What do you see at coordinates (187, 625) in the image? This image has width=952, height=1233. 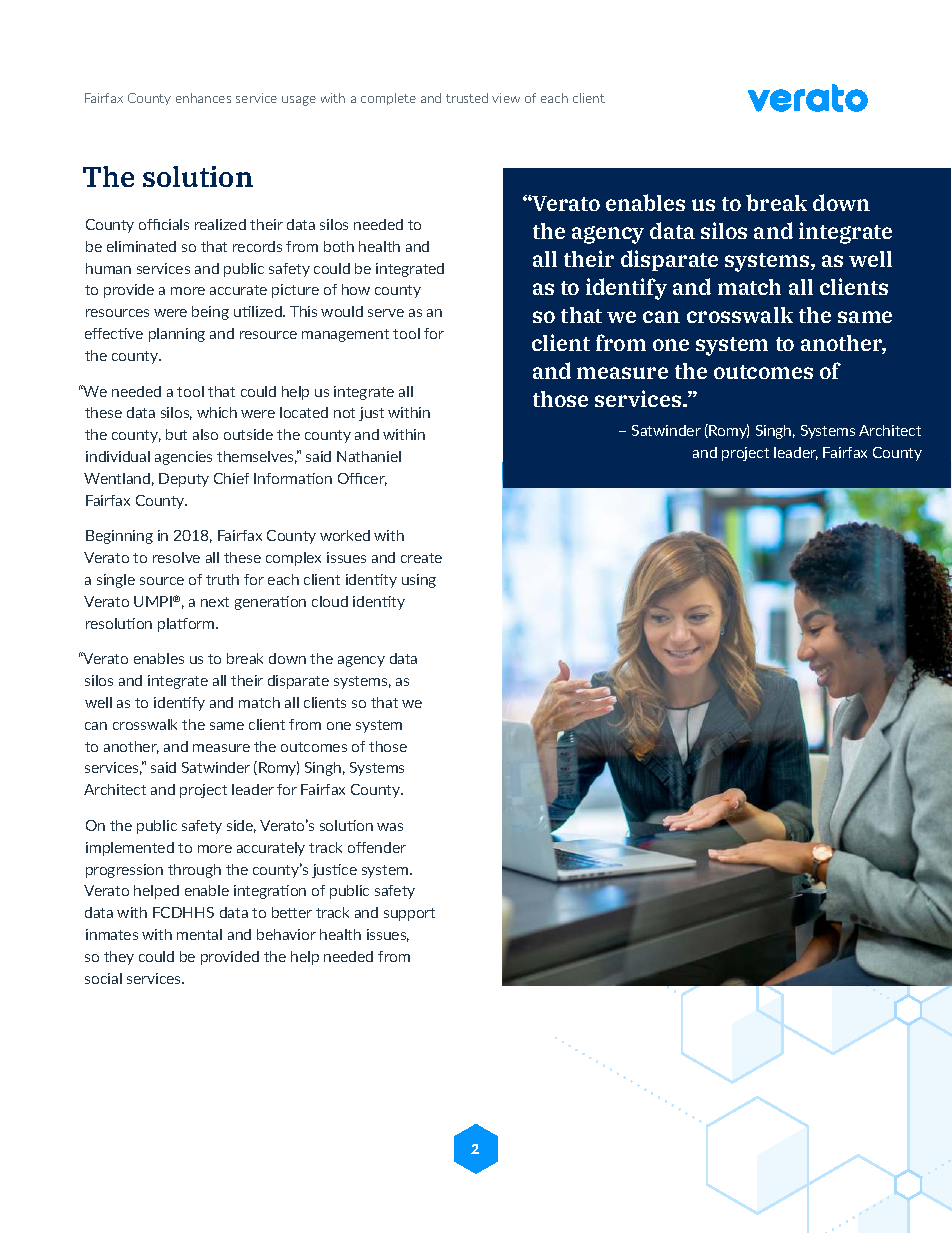 I see `platform` at bounding box center [187, 625].
